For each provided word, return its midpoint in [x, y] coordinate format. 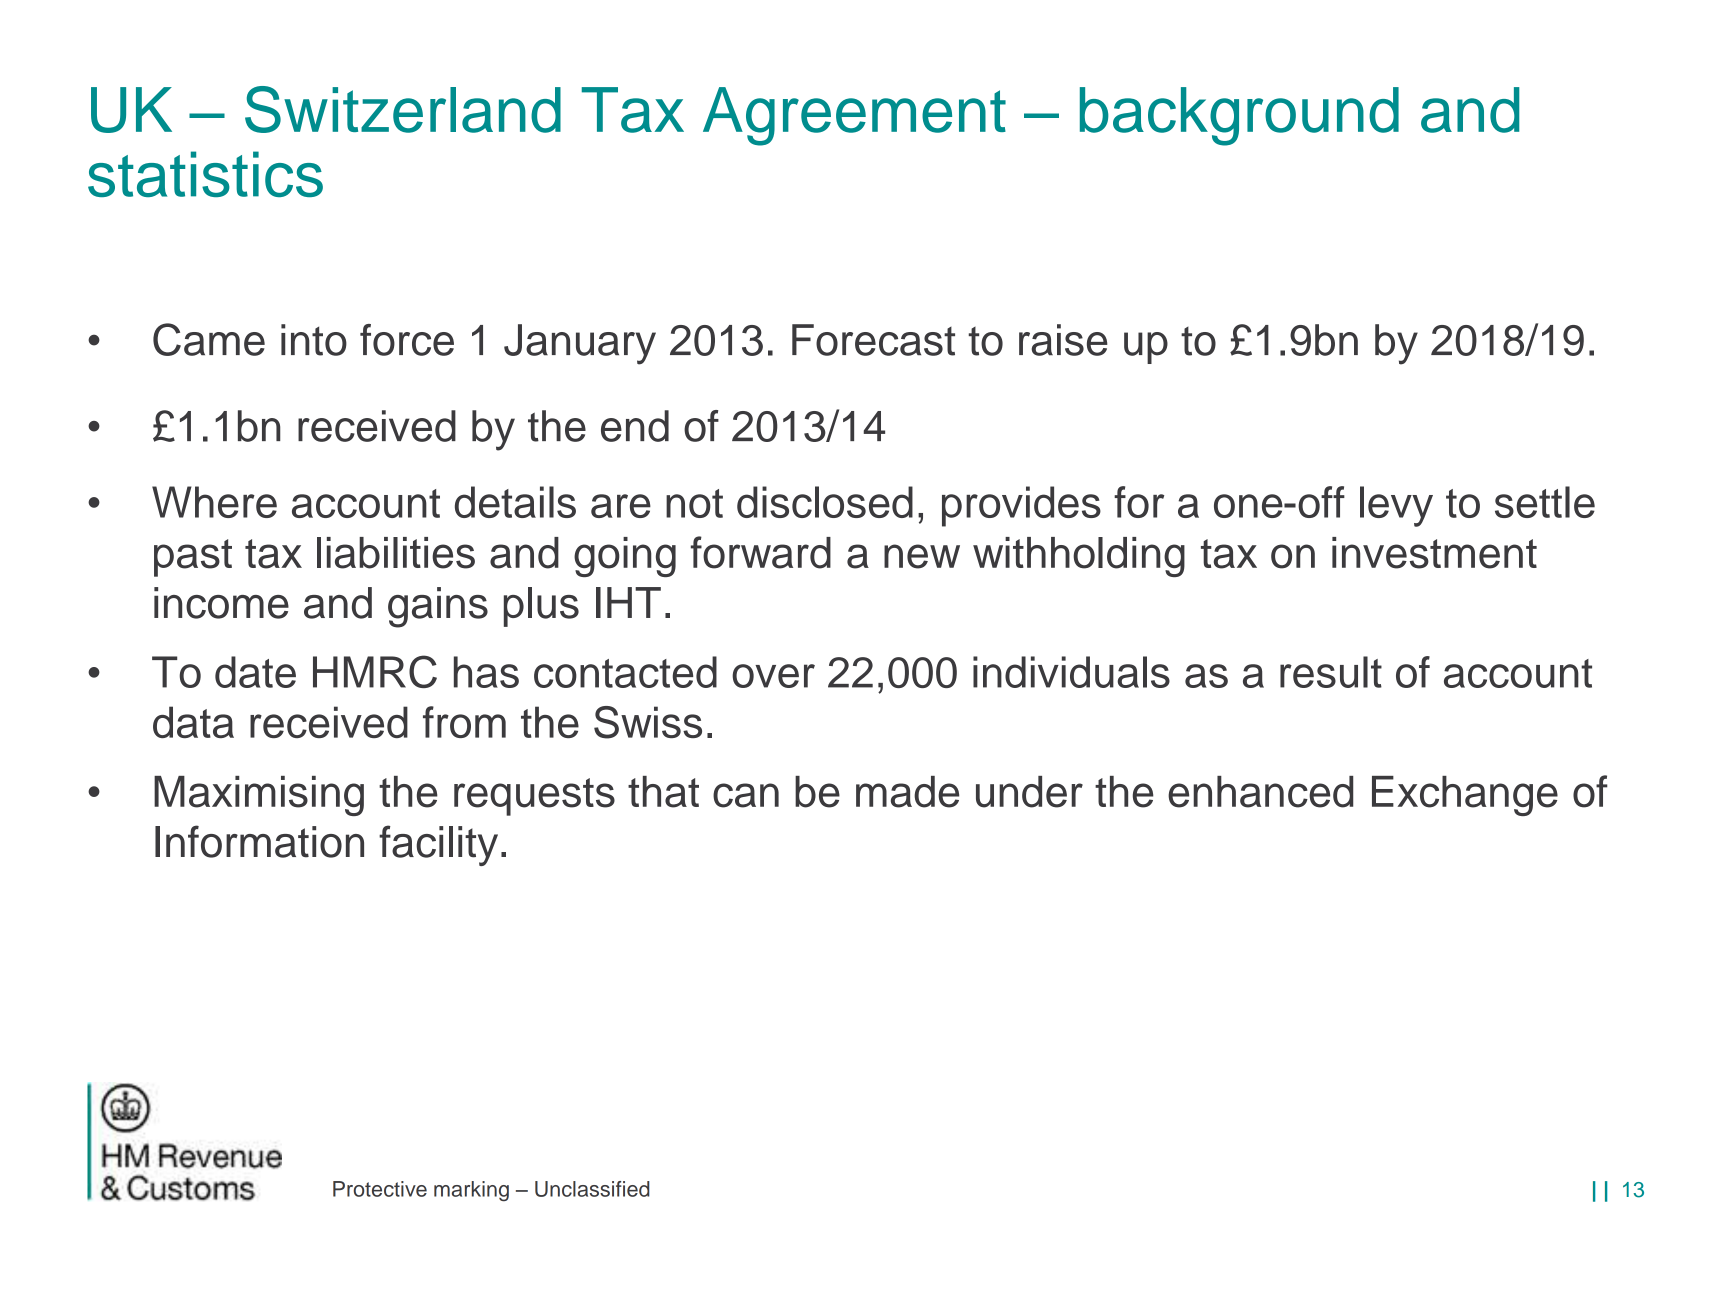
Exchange [1465, 796]
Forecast [873, 340]
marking [471, 1191]
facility [438, 845]
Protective [380, 1189]
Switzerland [403, 109]
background [1239, 116]
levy [1396, 506]
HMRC [375, 671]
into [314, 340]
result [1331, 672]
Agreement [854, 116]
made [907, 792]
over [773, 676]
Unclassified [592, 1189]
